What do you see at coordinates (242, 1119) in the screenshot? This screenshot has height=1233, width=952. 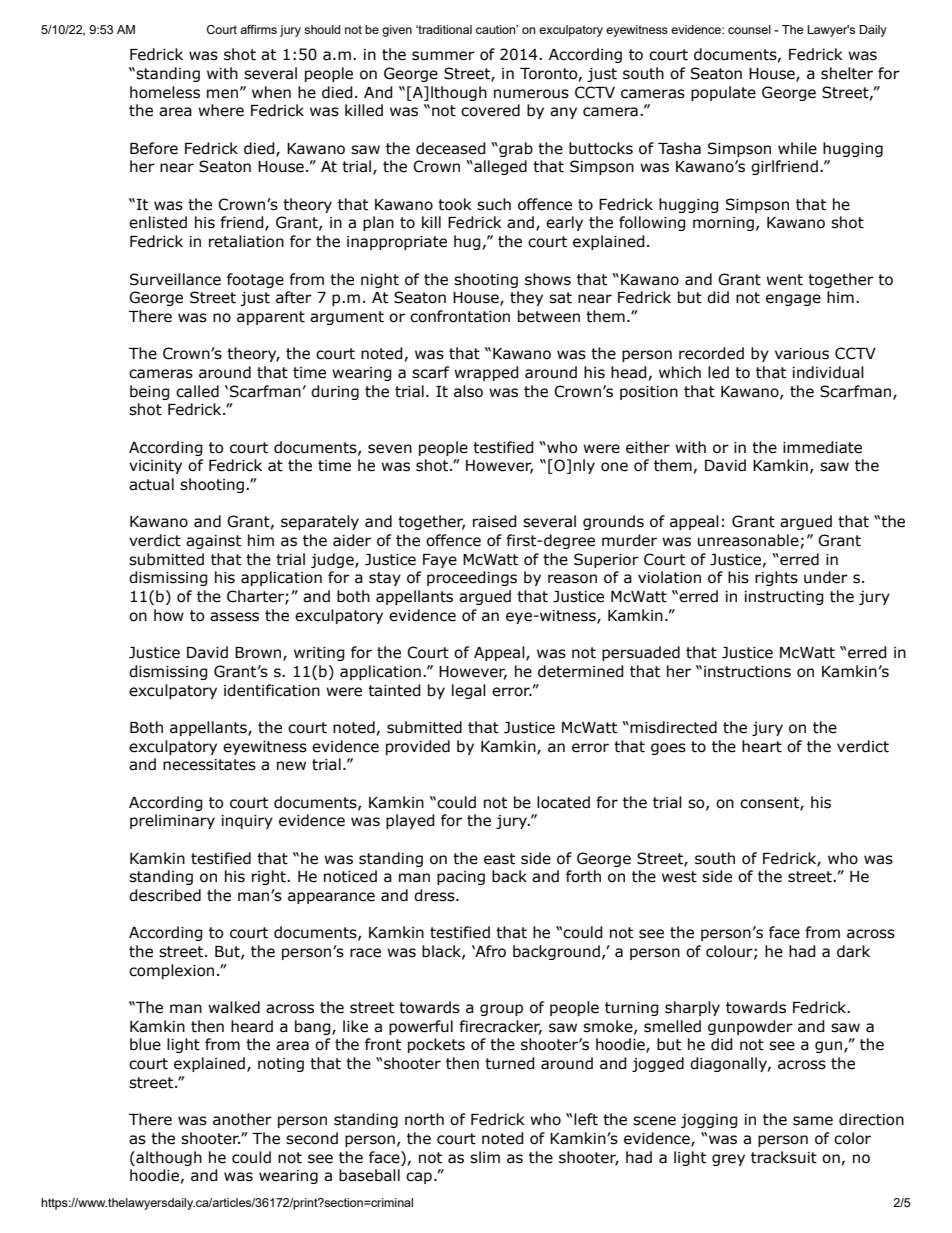 I see `another` at bounding box center [242, 1119].
